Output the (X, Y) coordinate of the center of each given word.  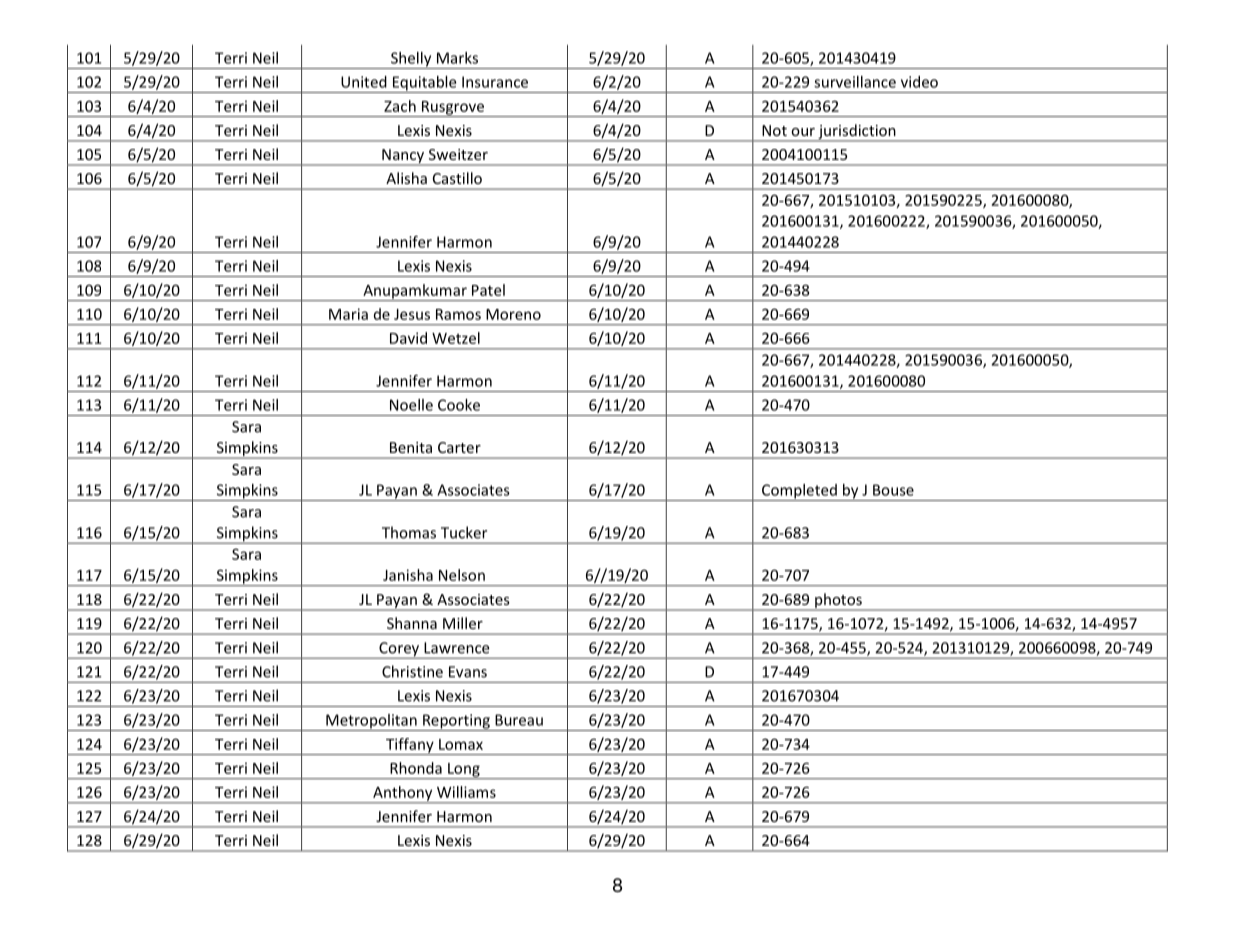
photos (838, 601)
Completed (799, 492)
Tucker (464, 532)
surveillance (855, 82)
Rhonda (416, 768)
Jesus (412, 314)
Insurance (495, 82)
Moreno (513, 314)
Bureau (519, 720)
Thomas (409, 532)
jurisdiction (857, 132)
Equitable (424, 84)
